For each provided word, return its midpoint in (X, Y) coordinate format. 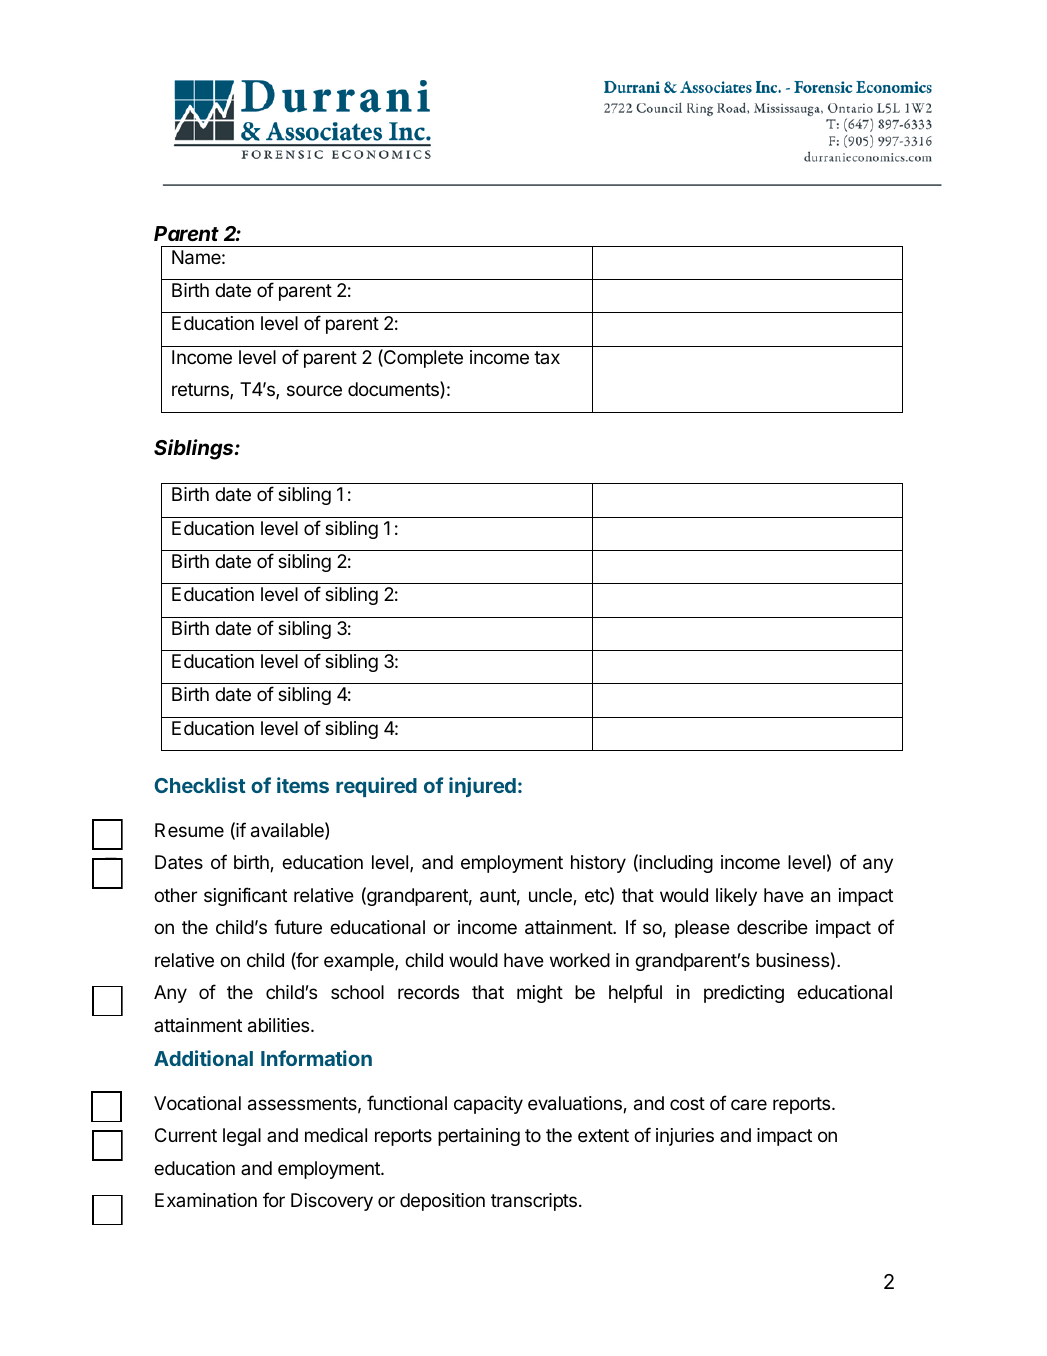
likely (736, 897)
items (303, 785)
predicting (744, 994)
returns (201, 391)
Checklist (200, 785)
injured (482, 787)
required (376, 787)
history (598, 864)
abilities (280, 1025)
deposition (442, 1202)
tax (547, 357)
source (314, 390)
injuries (685, 1137)
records (428, 992)
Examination (206, 1200)
